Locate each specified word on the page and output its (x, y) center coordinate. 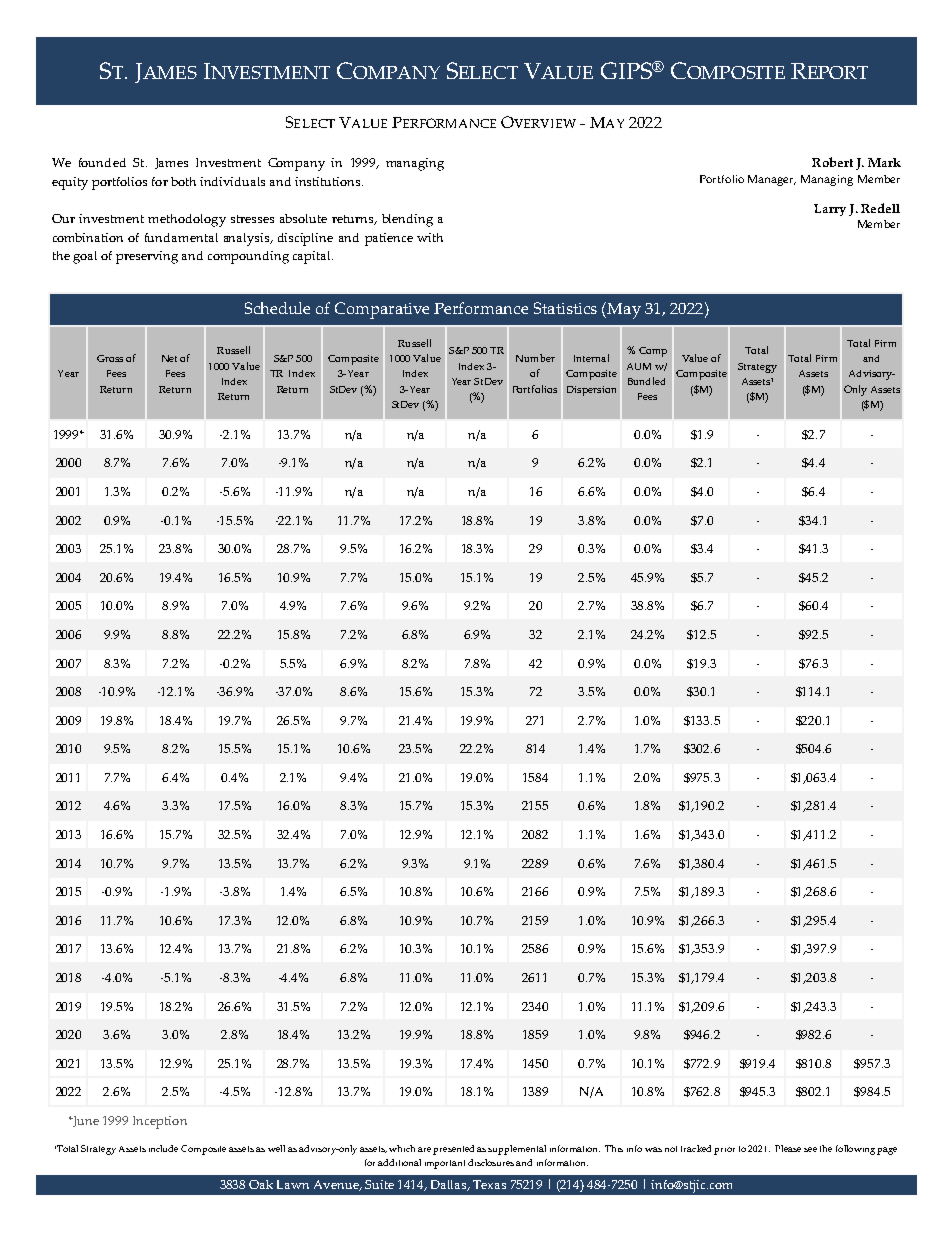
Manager (772, 180)
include (163, 1148)
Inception (160, 1122)
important (445, 1164)
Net (169, 358)
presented (453, 1150)
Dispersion (591, 391)
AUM (639, 366)
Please (788, 1148)
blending (407, 220)
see (810, 1149)
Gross (110, 358)
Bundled (646, 381)
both (183, 181)
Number (535, 358)
